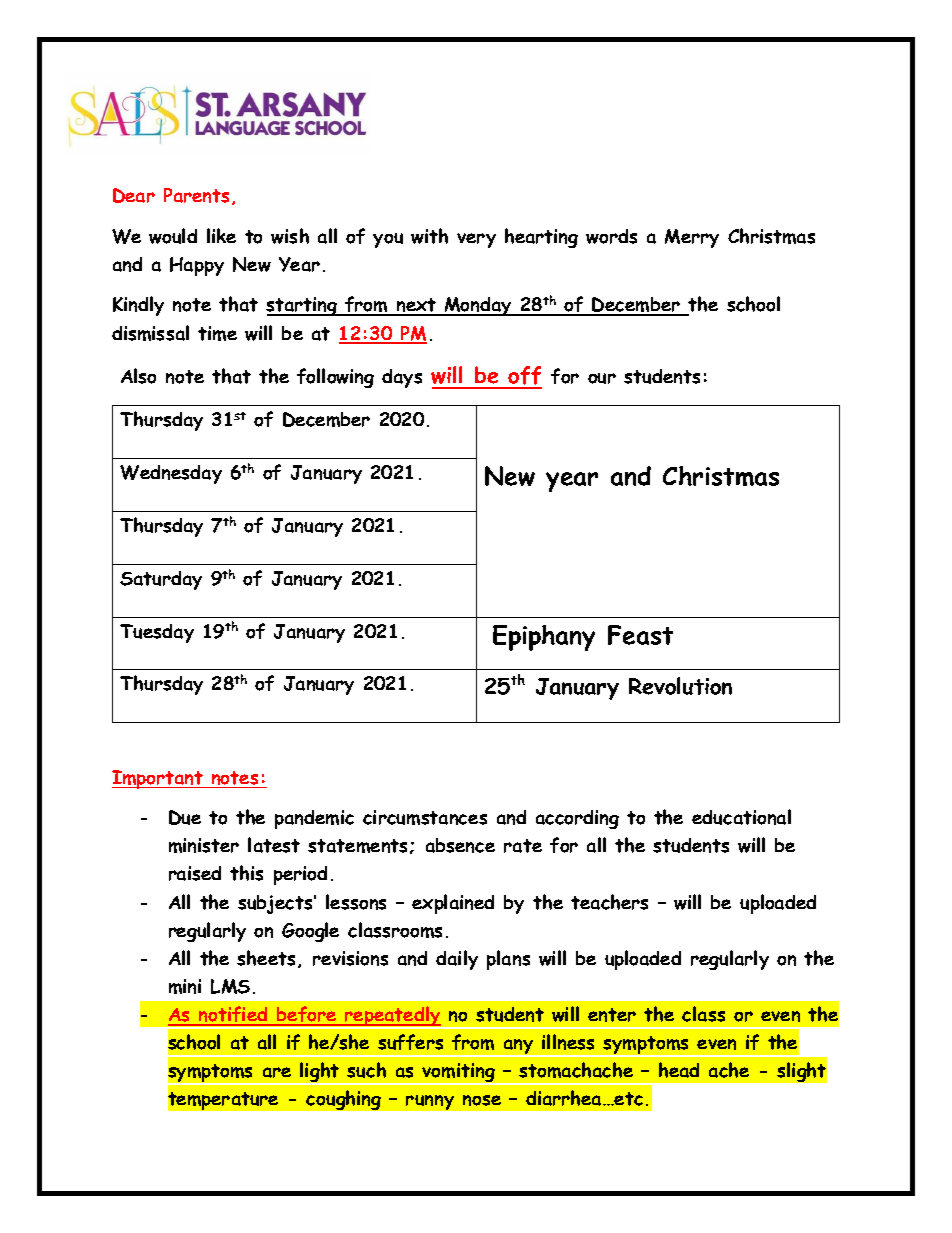  Describe the element at coordinates (640, 635) in the image. I see `Feast` at that location.
